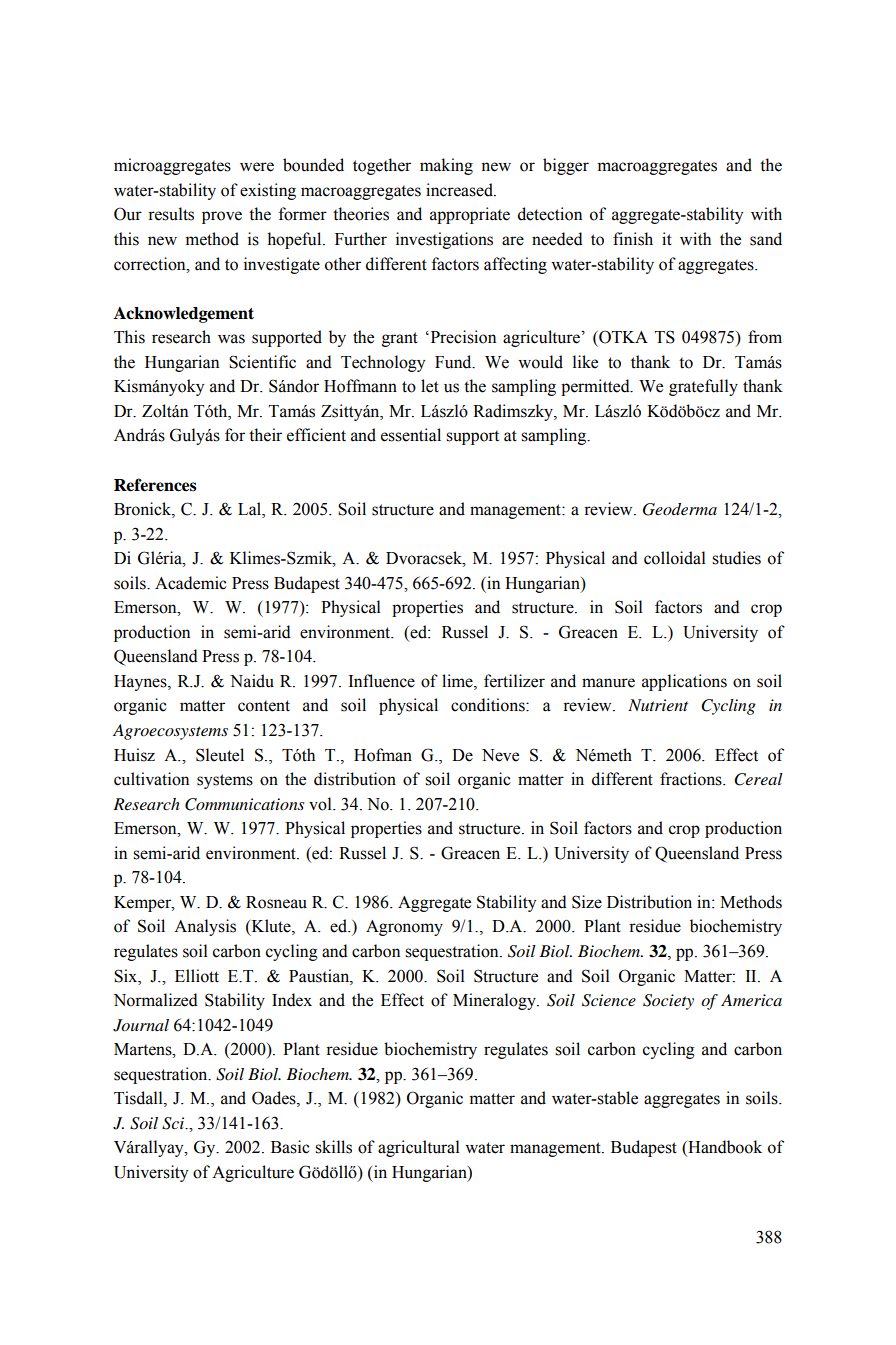 The image size is (896, 1345). I want to click on essential, so click(411, 435).
